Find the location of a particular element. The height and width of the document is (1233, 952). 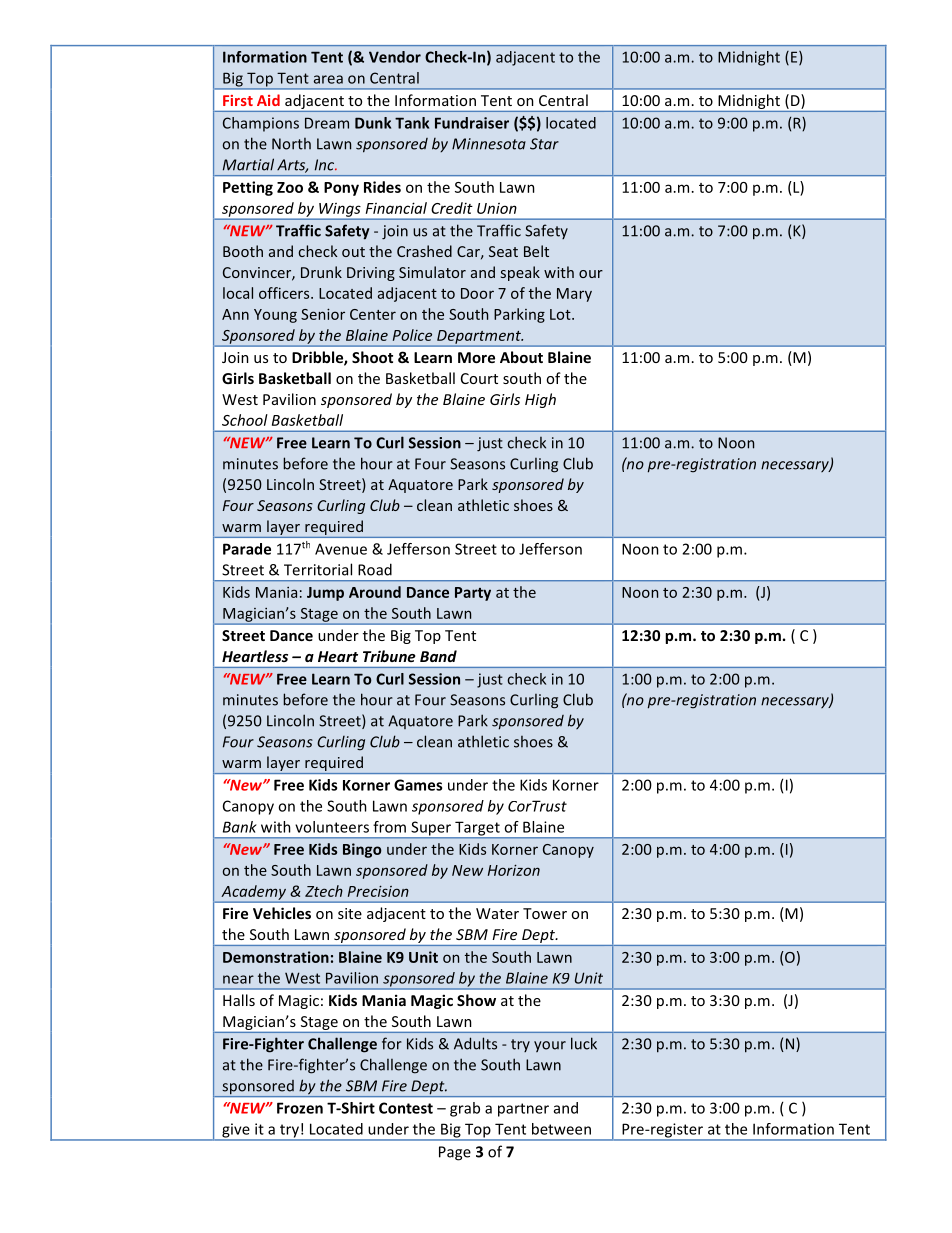

Vehicles is located at coordinates (282, 913).
